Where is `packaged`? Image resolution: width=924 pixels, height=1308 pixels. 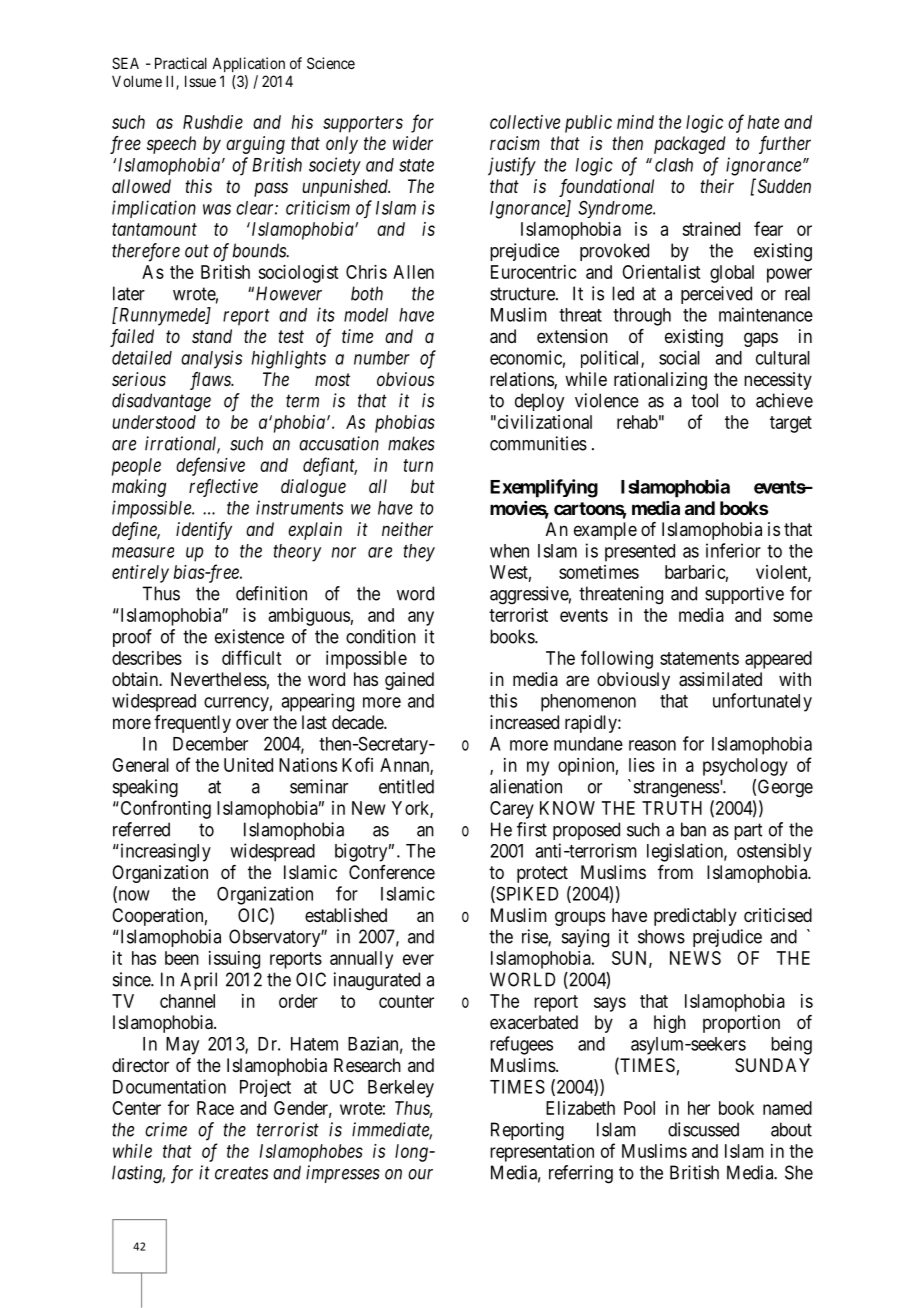 packaged is located at coordinates (690, 145).
